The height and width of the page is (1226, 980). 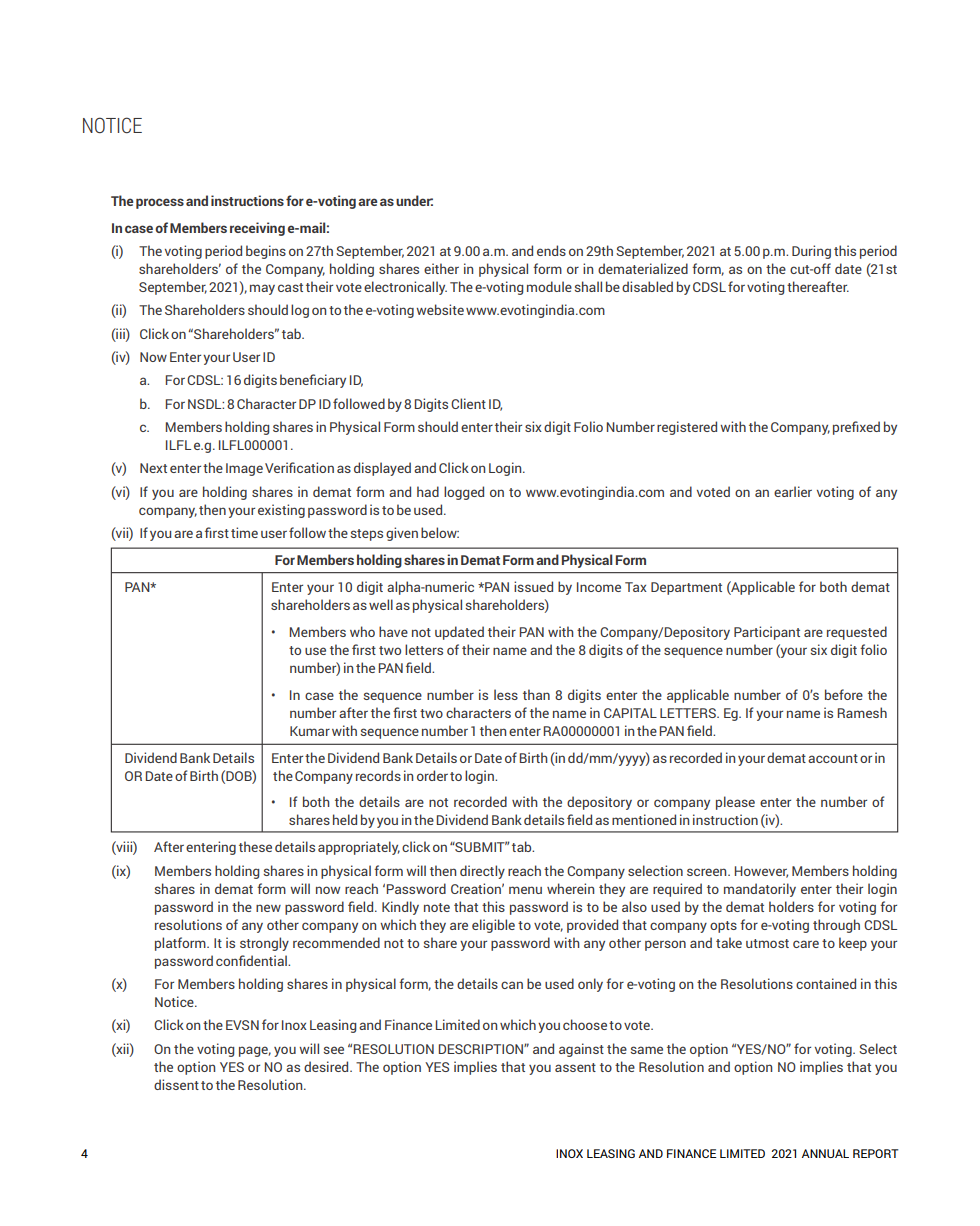 What do you see at coordinates (844, 694) in the page?
I see `before` at bounding box center [844, 694].
